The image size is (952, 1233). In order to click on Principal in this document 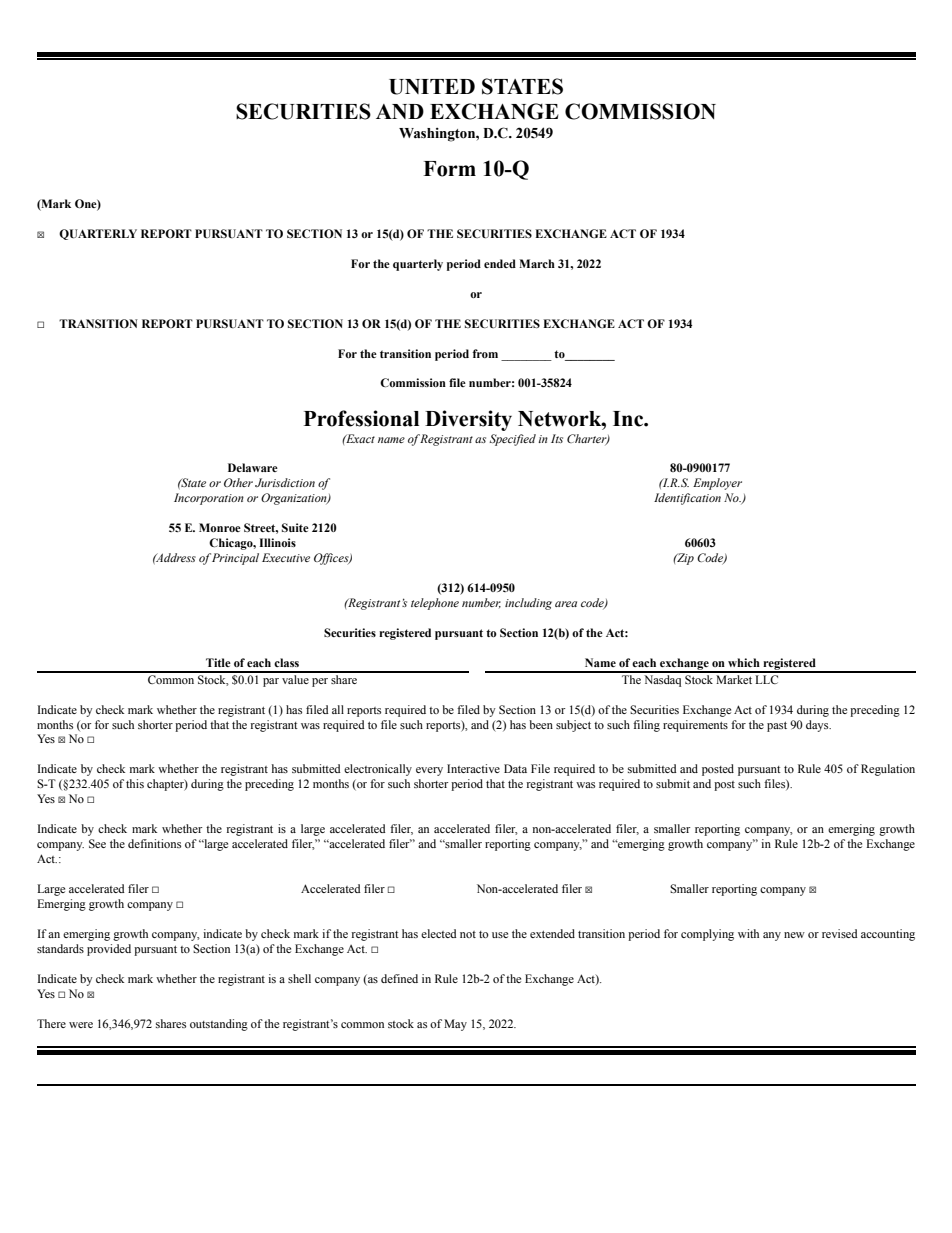, I will do `click(235, 559)`.
